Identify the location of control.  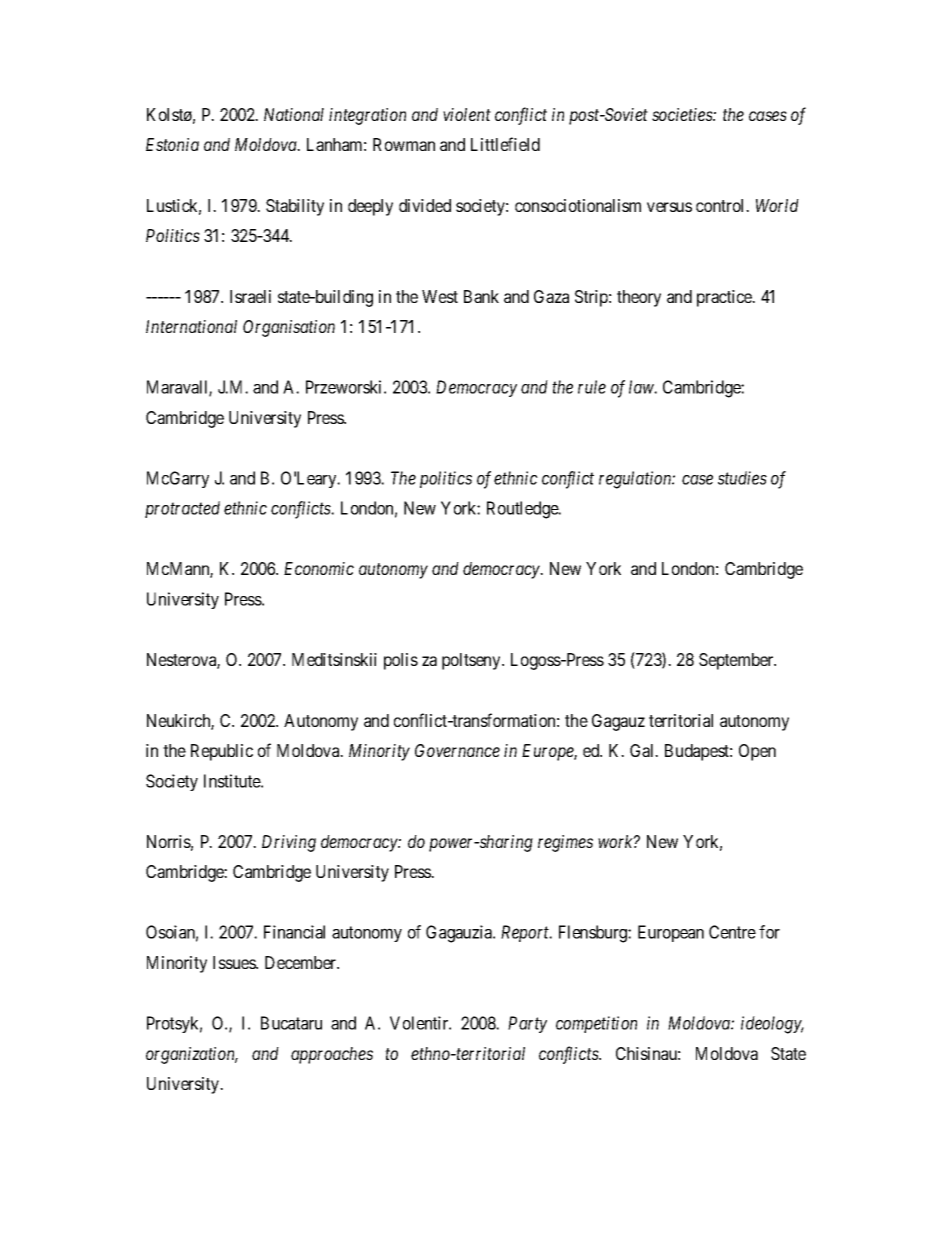
(722, 205).
